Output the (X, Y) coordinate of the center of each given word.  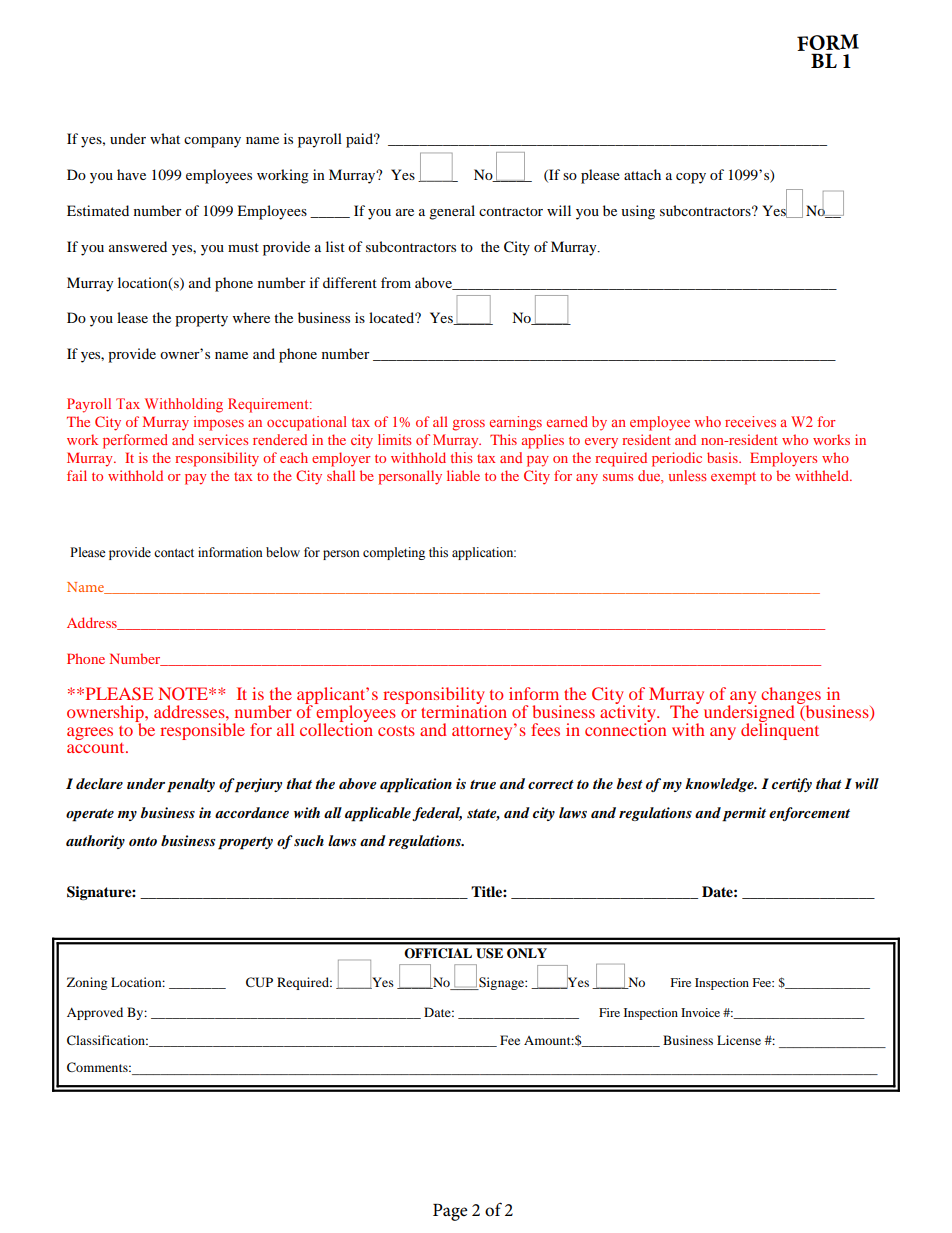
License (739, 1040)
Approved (95, 1013)
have (131, 174)
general (452, 212)
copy (691, 178)
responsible (202, 730)
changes (791, 696)
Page (450, 1212)
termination (464, 710)
